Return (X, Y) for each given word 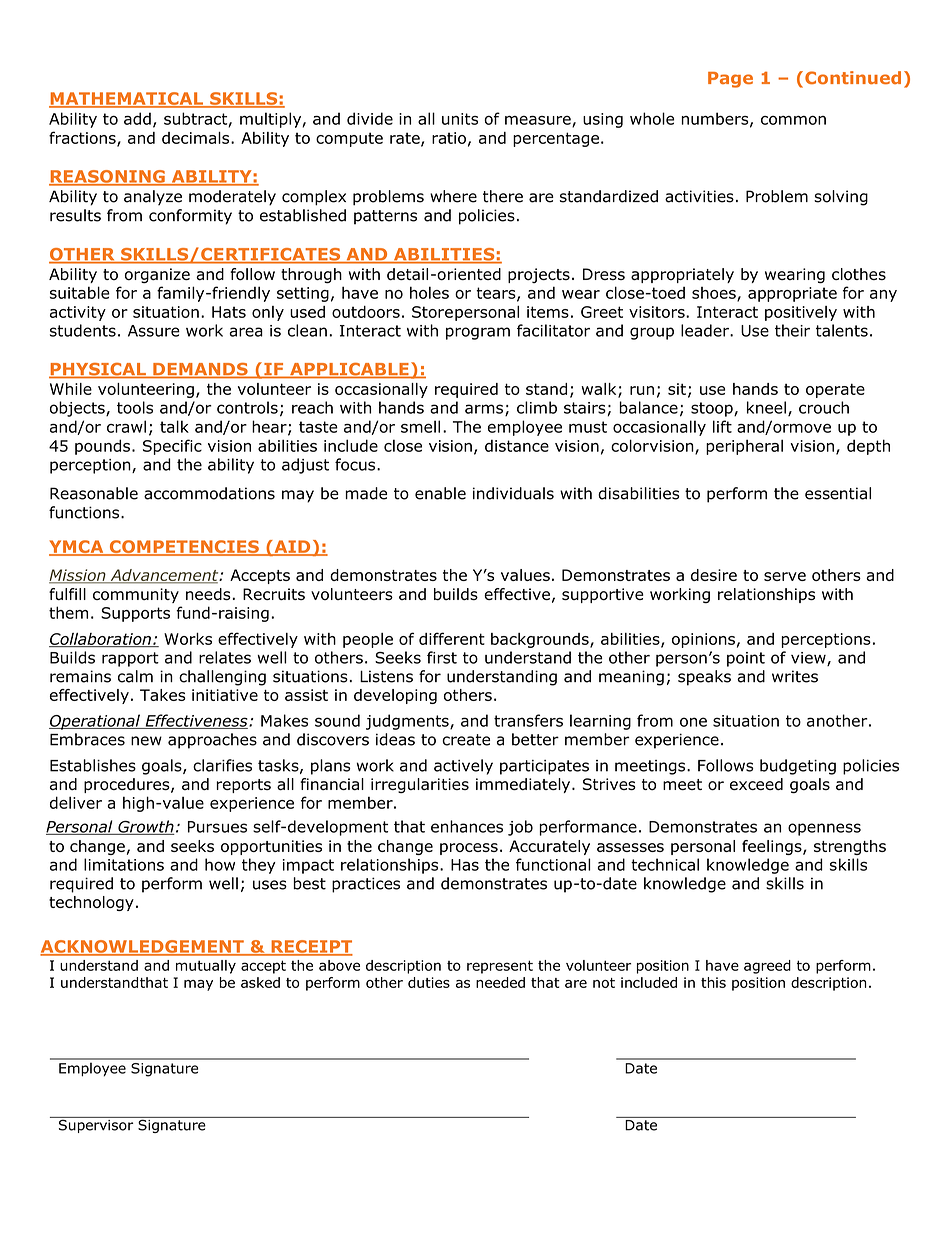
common (793, 120)
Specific (172, 447)
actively (463, 767)
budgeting (798, 767)
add (137, 118)
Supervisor (96, 1125)
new (146, 741)
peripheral (744, 447)
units (460, 119)
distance (517, 445)
